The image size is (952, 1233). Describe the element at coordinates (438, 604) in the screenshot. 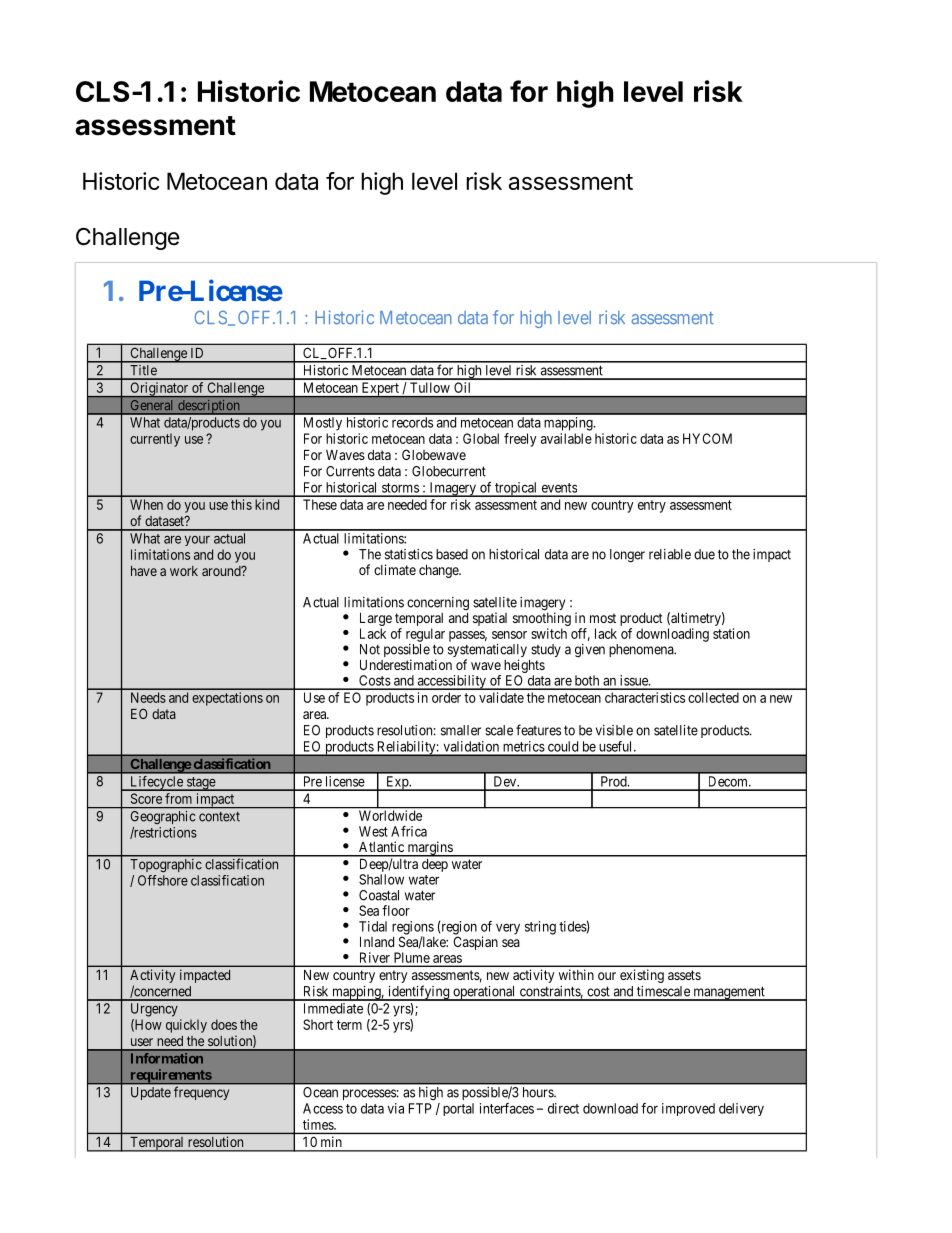

I see `concerning` at that location.
